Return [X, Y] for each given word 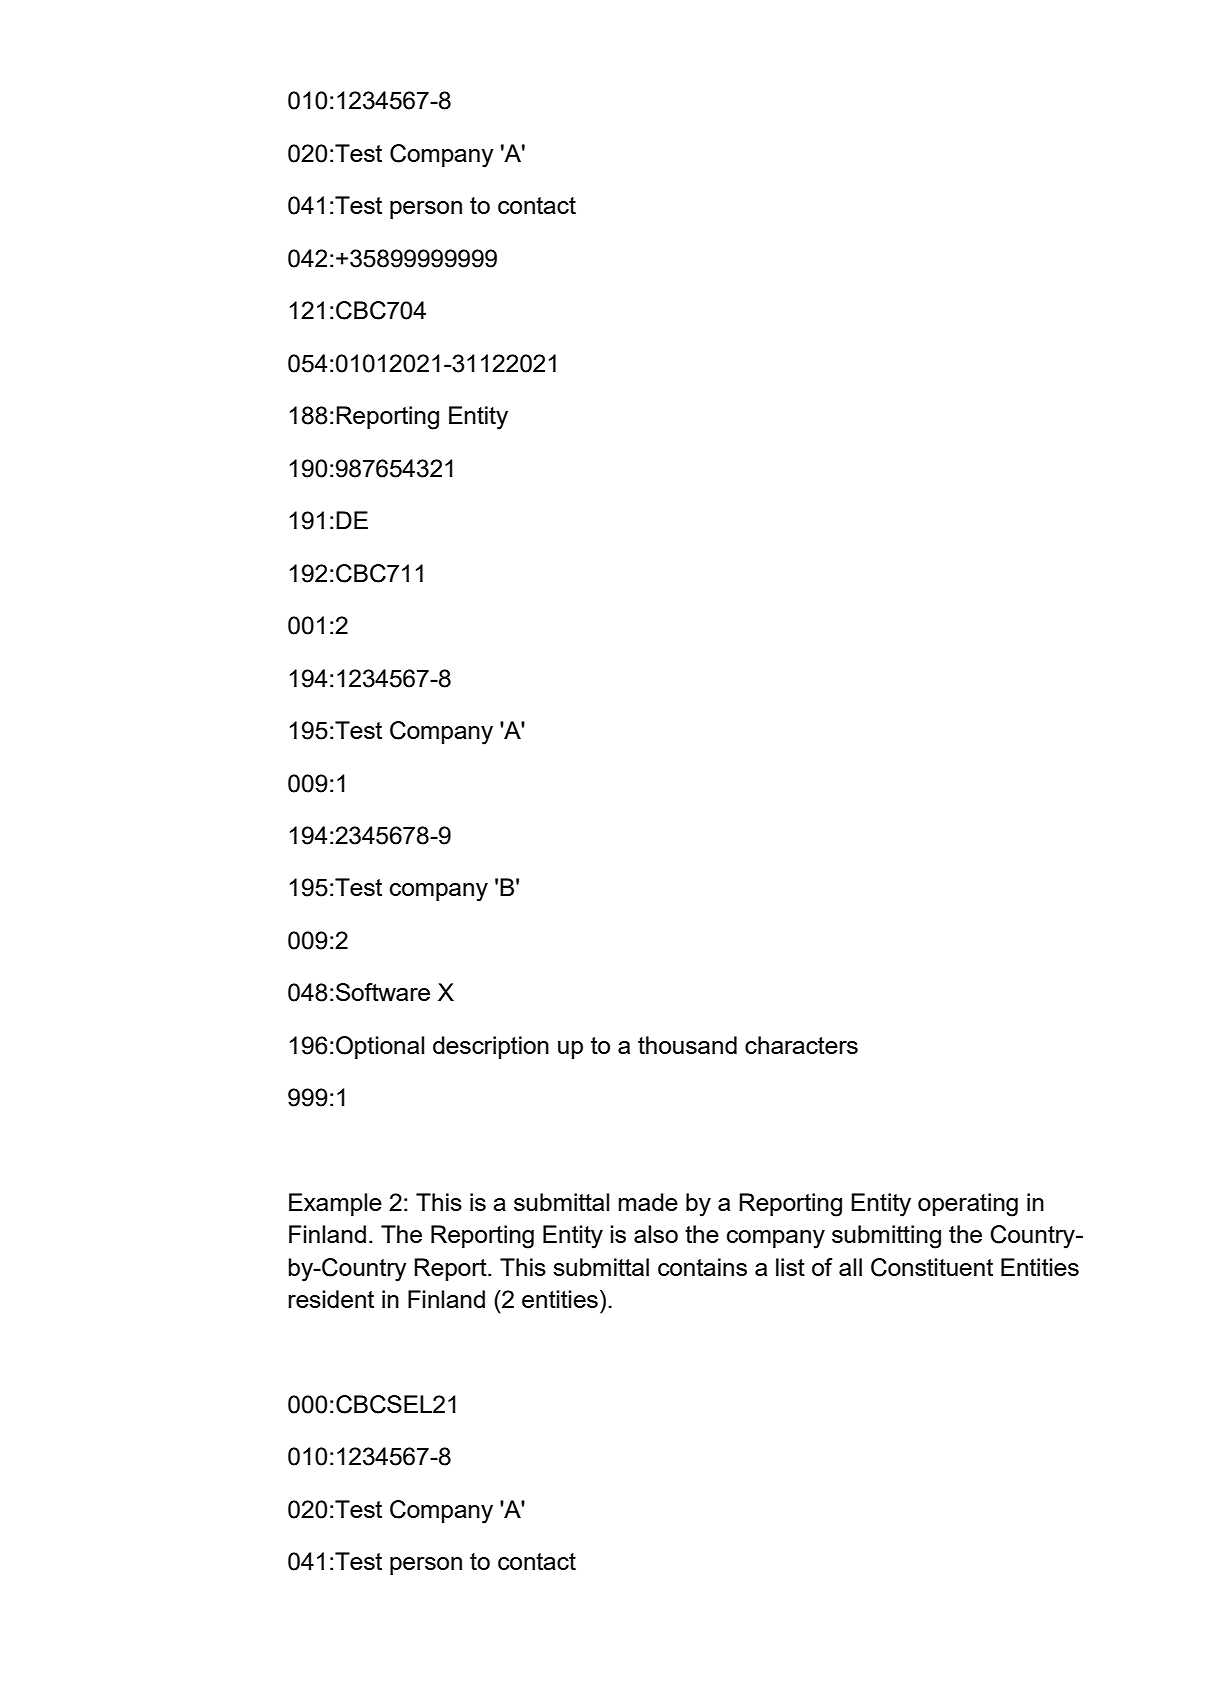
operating [968, 1205]
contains [702, 1267]
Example [335, 1204]
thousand [687, 1045]
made [648, 1202]
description [491, 1047]
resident [331, 1299]
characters [801, 1045]
